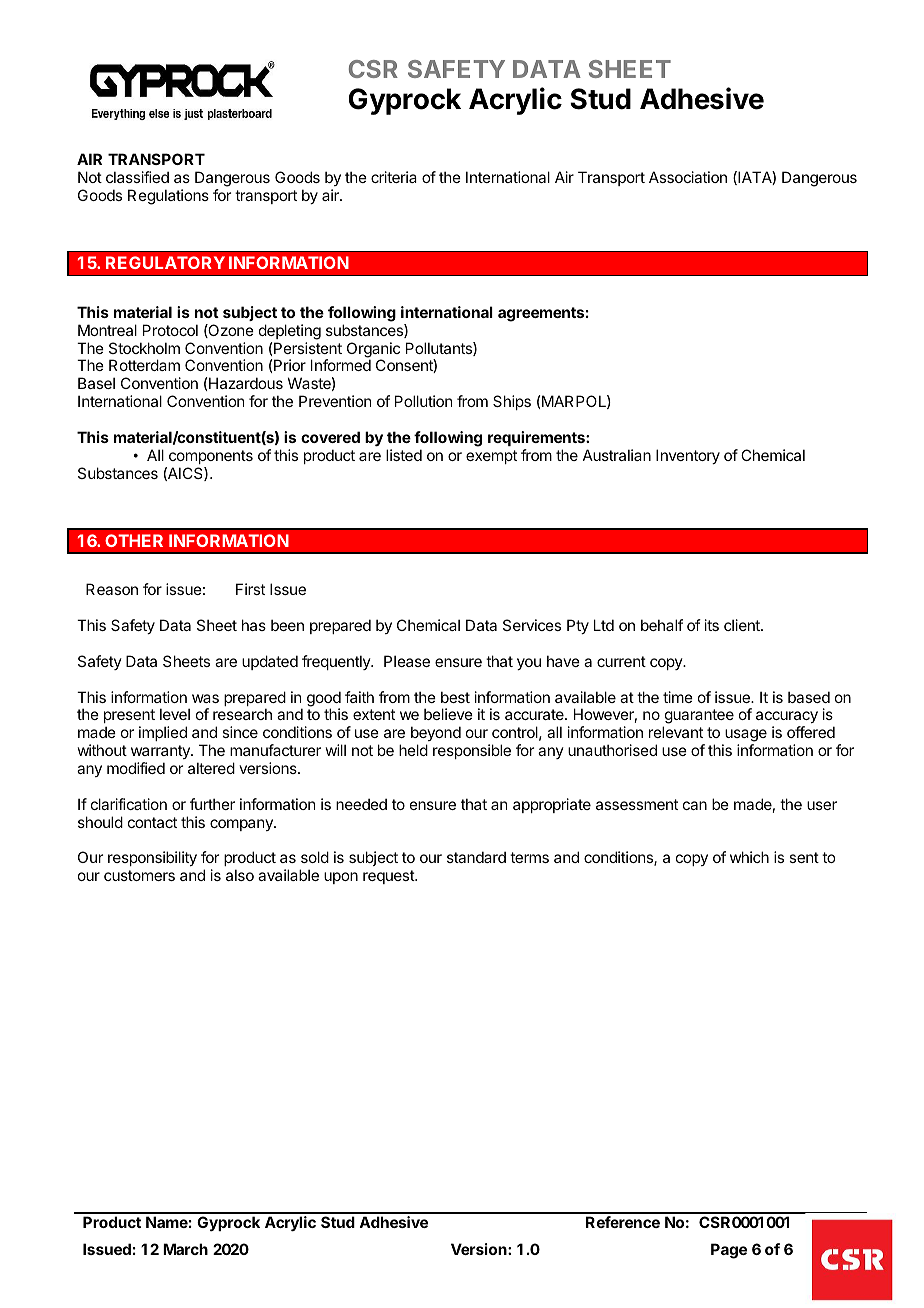 The image size is (924, 1308). Describe the element at coordinates (423, 401) in the screenshot. I see `Pollution` at that location.
